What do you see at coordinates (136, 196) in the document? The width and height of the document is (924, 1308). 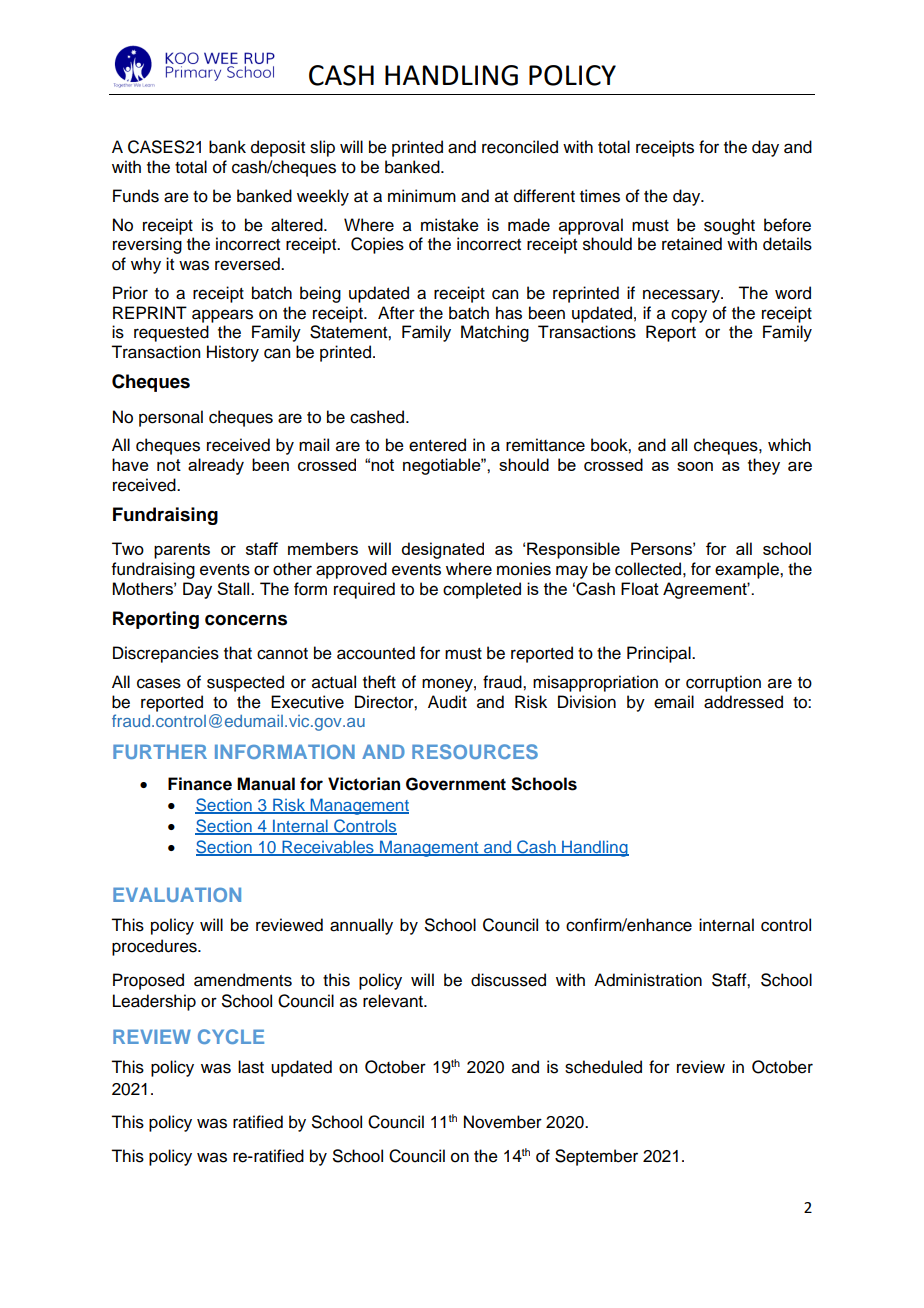 I see `Funds` at bounding box center [136, 196].
